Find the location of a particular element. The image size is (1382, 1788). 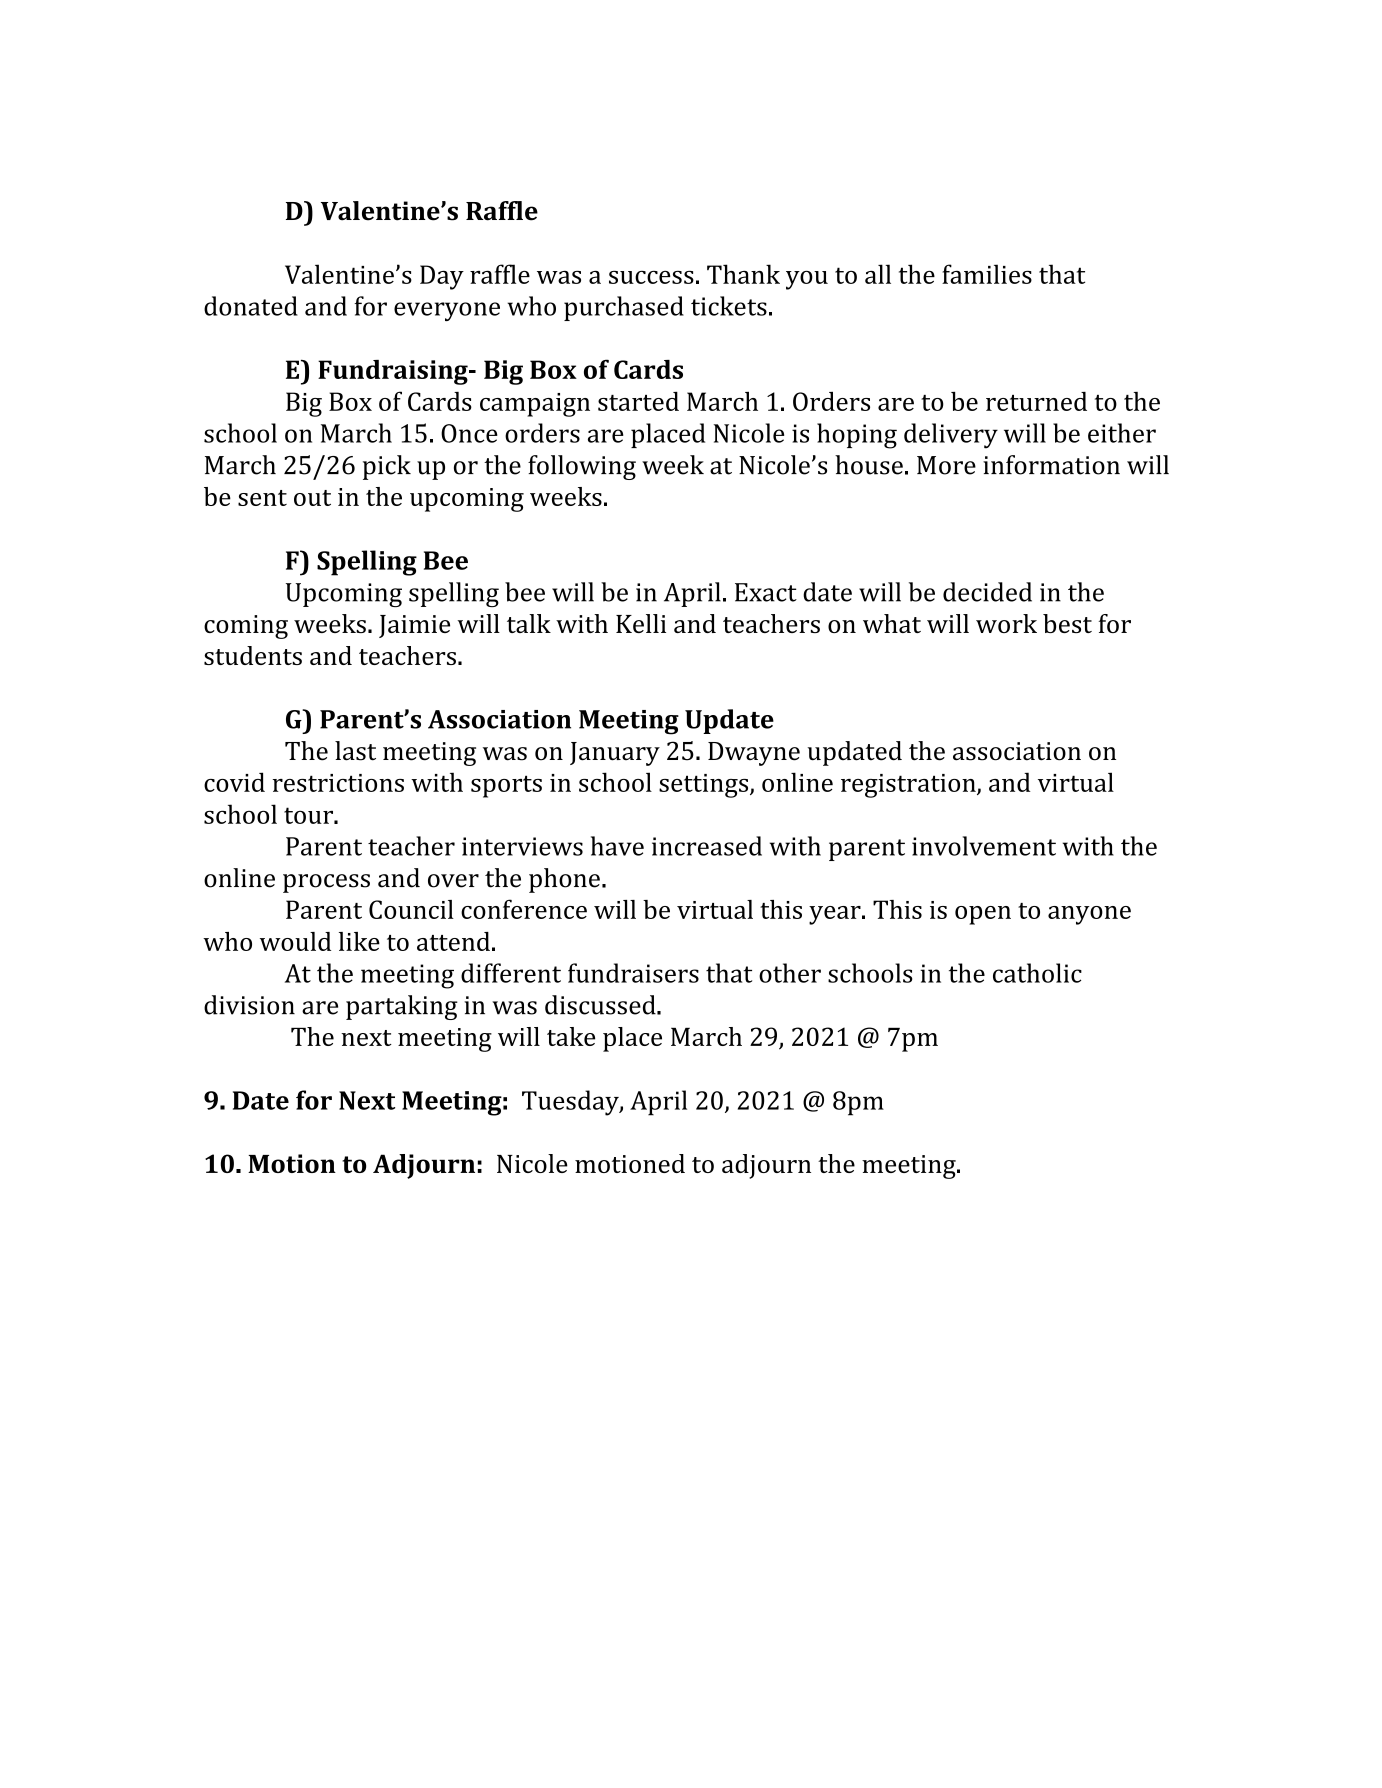

success is located at coordinates (651, 277).
